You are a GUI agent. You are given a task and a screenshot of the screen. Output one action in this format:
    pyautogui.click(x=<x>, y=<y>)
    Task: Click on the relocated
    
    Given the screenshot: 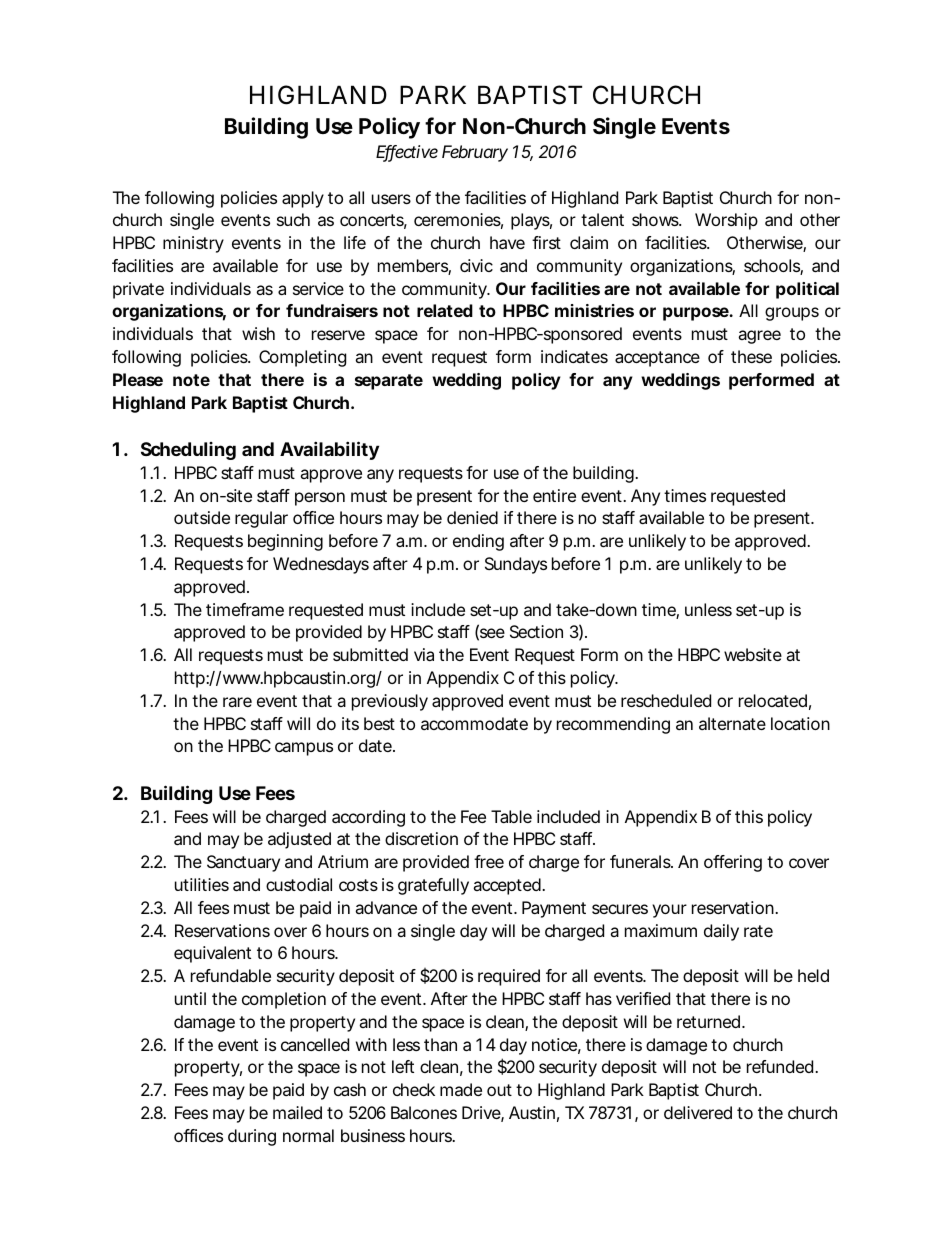 What is the action you would take?
    pyautogui.click(x=773, y=700)
